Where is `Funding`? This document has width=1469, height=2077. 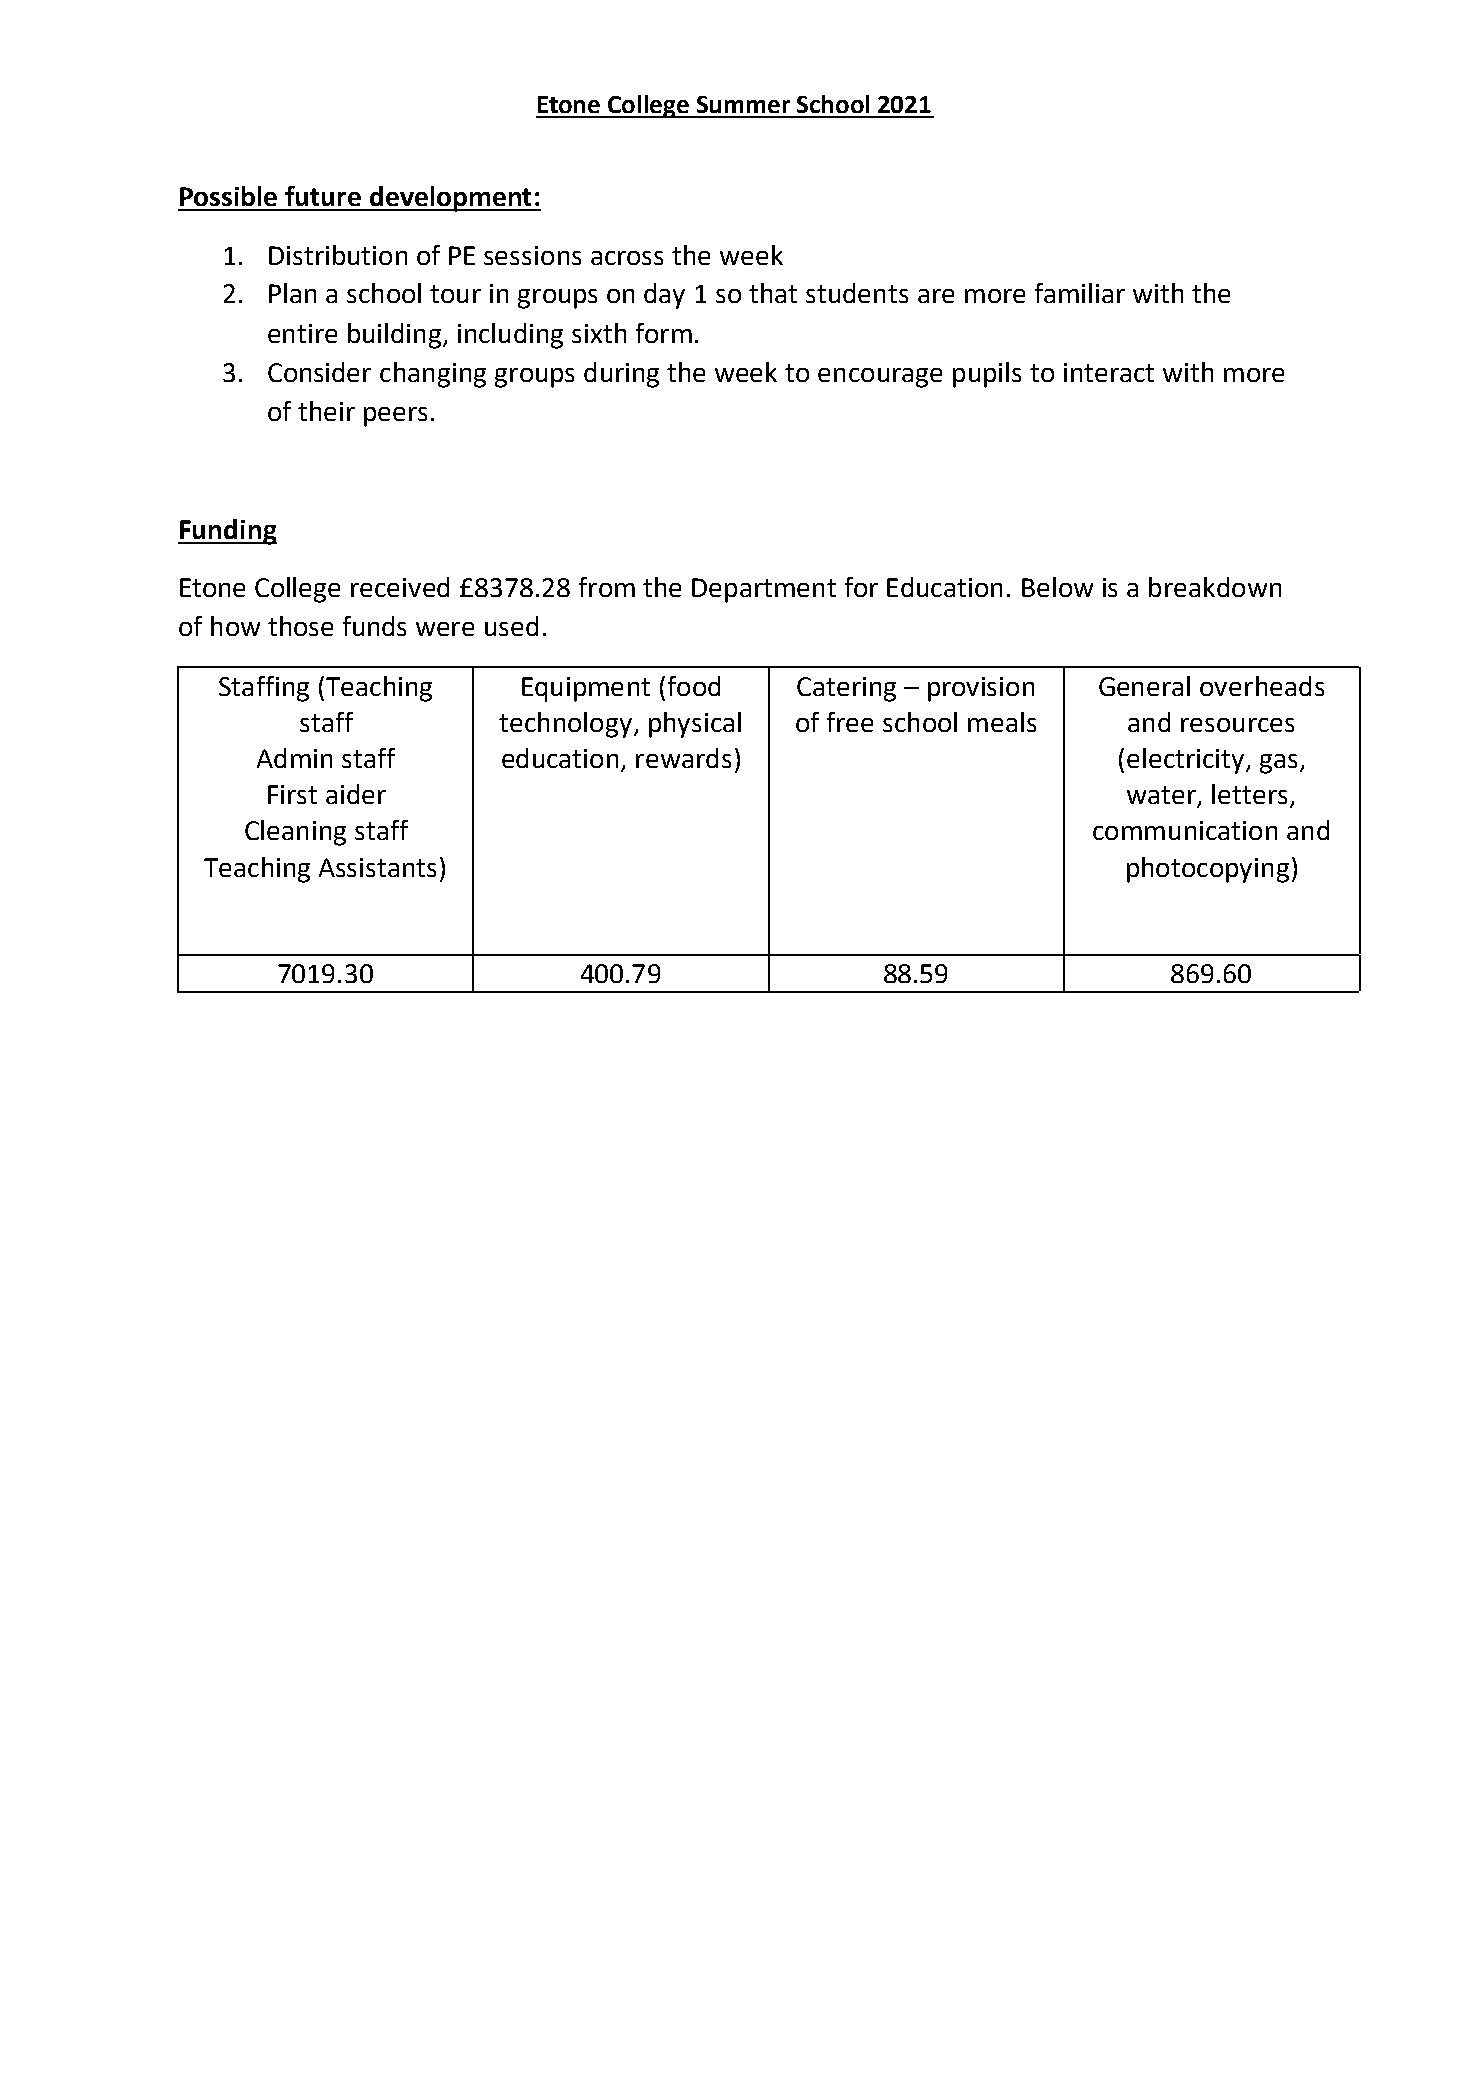 Funding is located at coordinates (227, 532).
